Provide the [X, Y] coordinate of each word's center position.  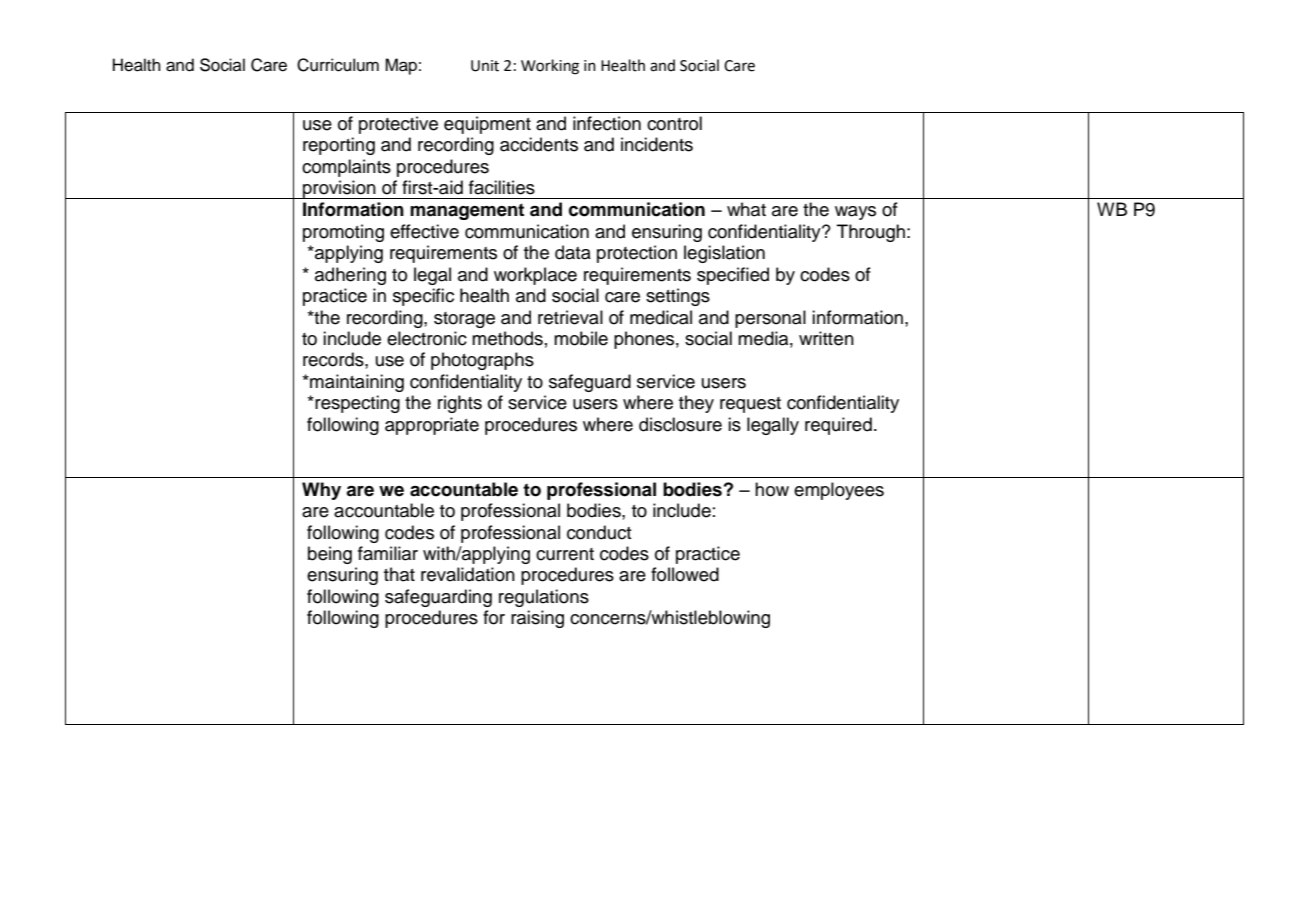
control [674, 123]
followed [685, 574]
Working [550, 67]
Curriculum [338, 65]
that [399, 574]
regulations [544, 598]
